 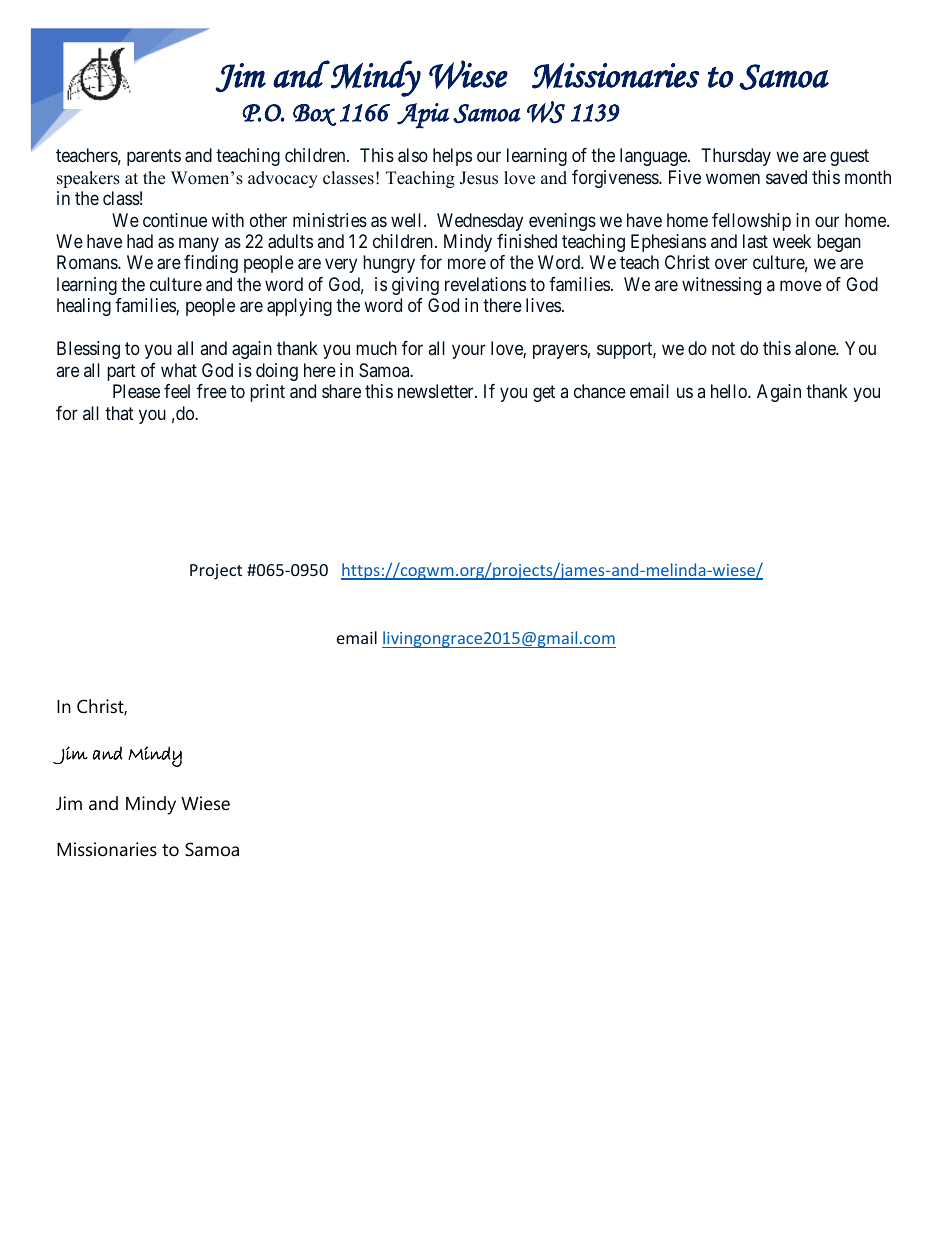 What do you see at coordinates (467, 264) in the image?
I see `more` at bounding box center [467, 264].
